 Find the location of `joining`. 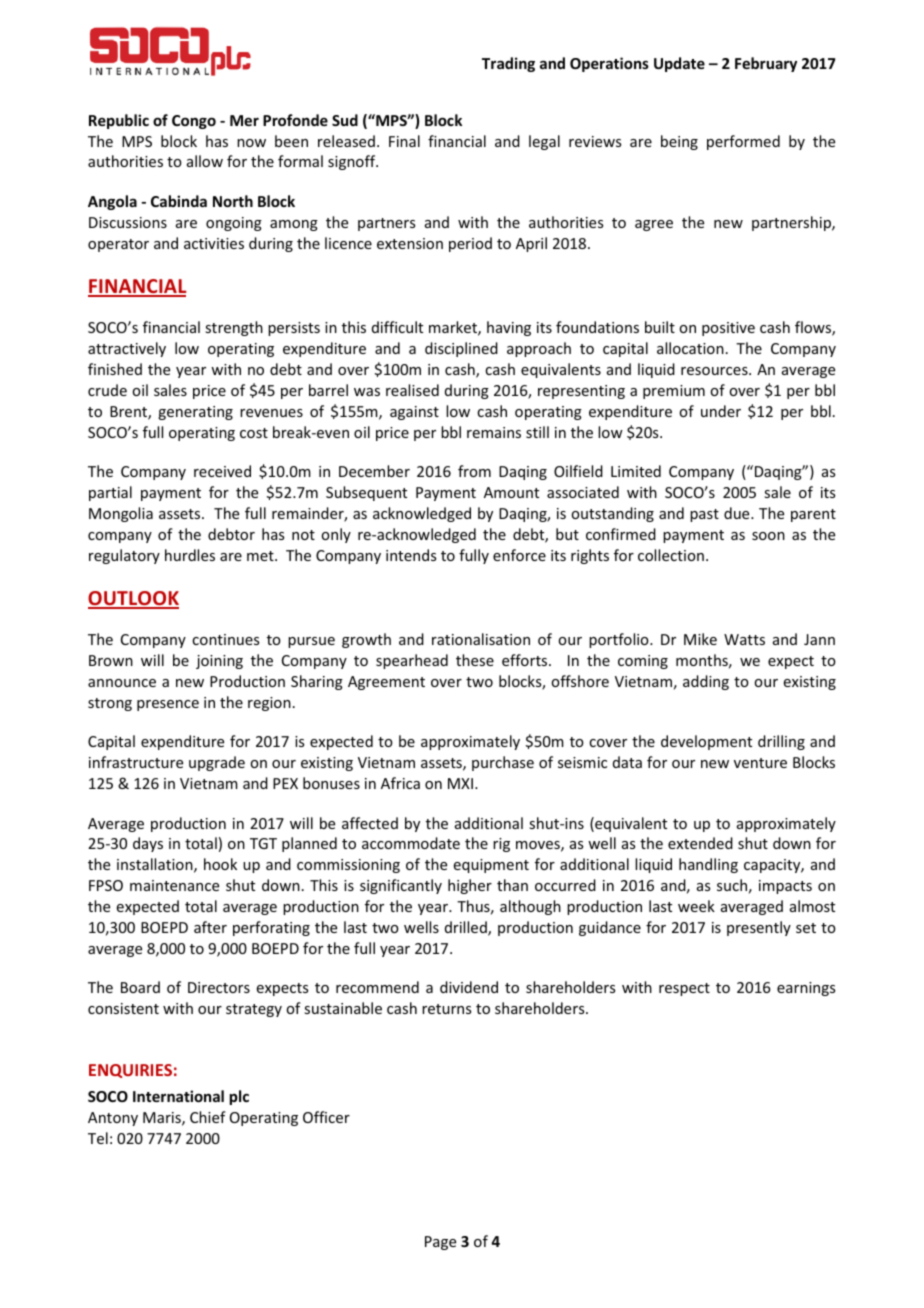

joining is located at coordinates (219, 662).
